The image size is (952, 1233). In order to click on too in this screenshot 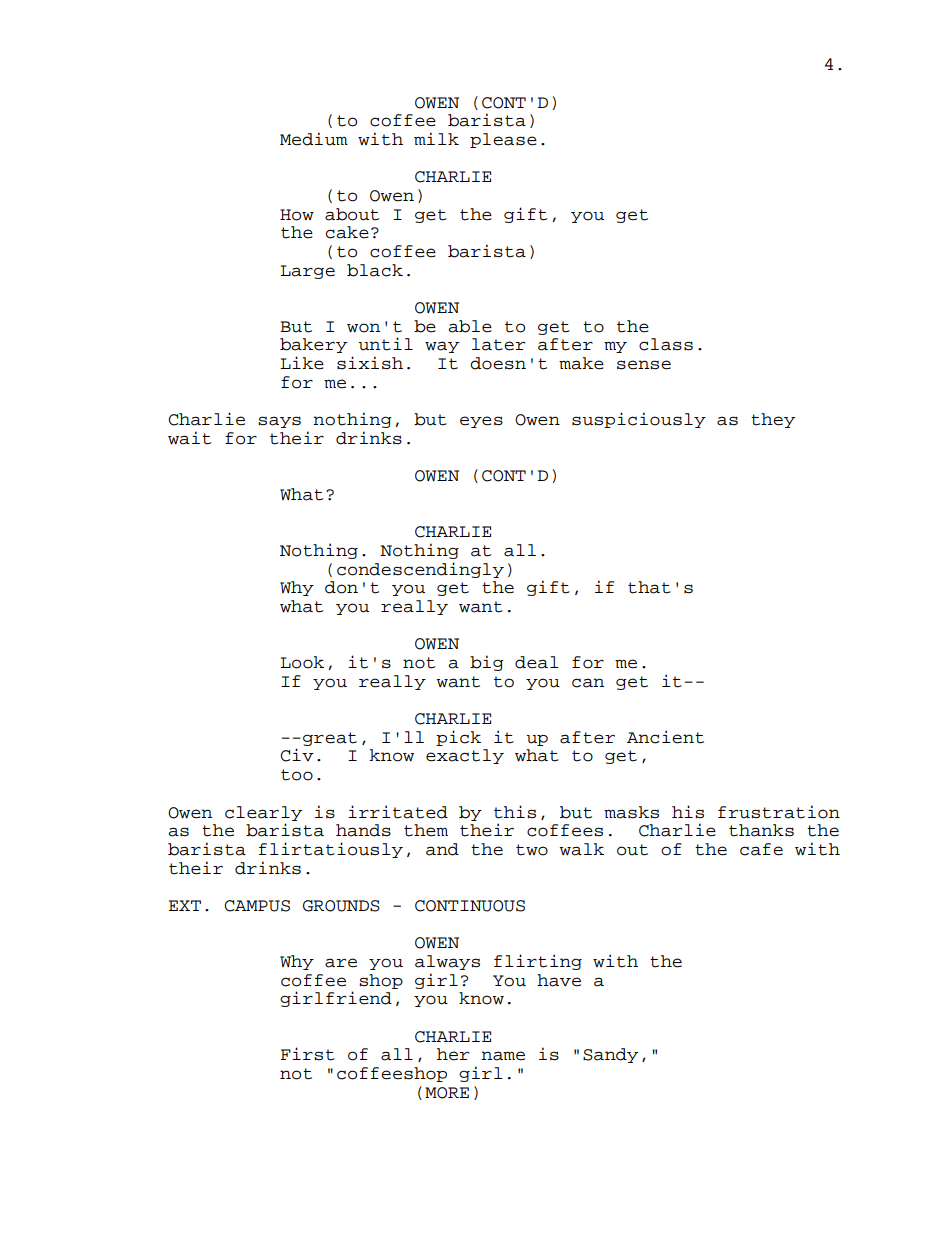, I will do `click(297, 775)`.
